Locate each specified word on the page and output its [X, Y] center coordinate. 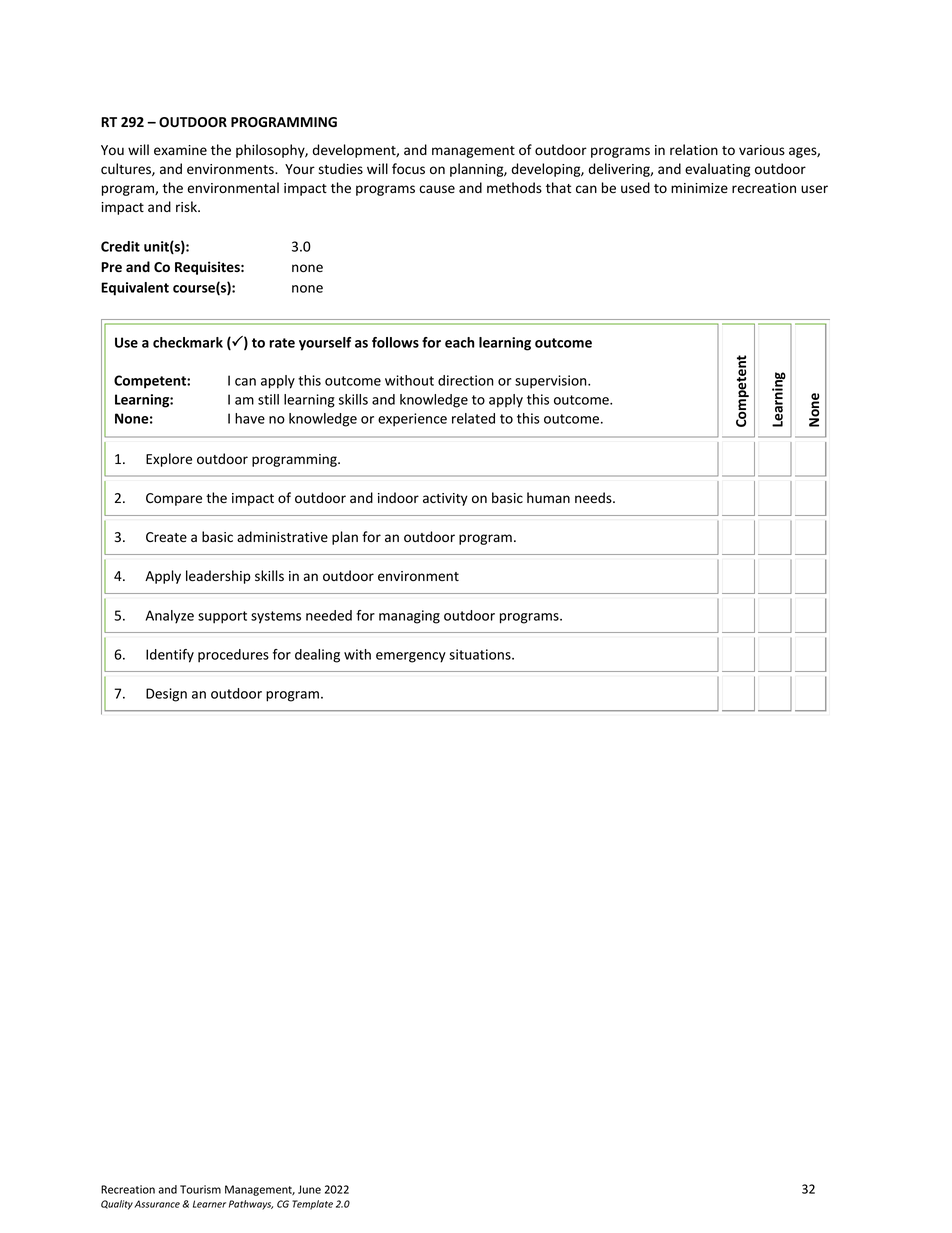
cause [437, 189]
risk [187, 207]
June [309, 1189]
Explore [169, 460]
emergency [411, 657]
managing [409, 617]
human [548, 497]
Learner [209, 1204]
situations [481, 654]
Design [166, 695]
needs [594, 498]
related [473, 418]
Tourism [200, 1189]
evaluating [717, 170]
